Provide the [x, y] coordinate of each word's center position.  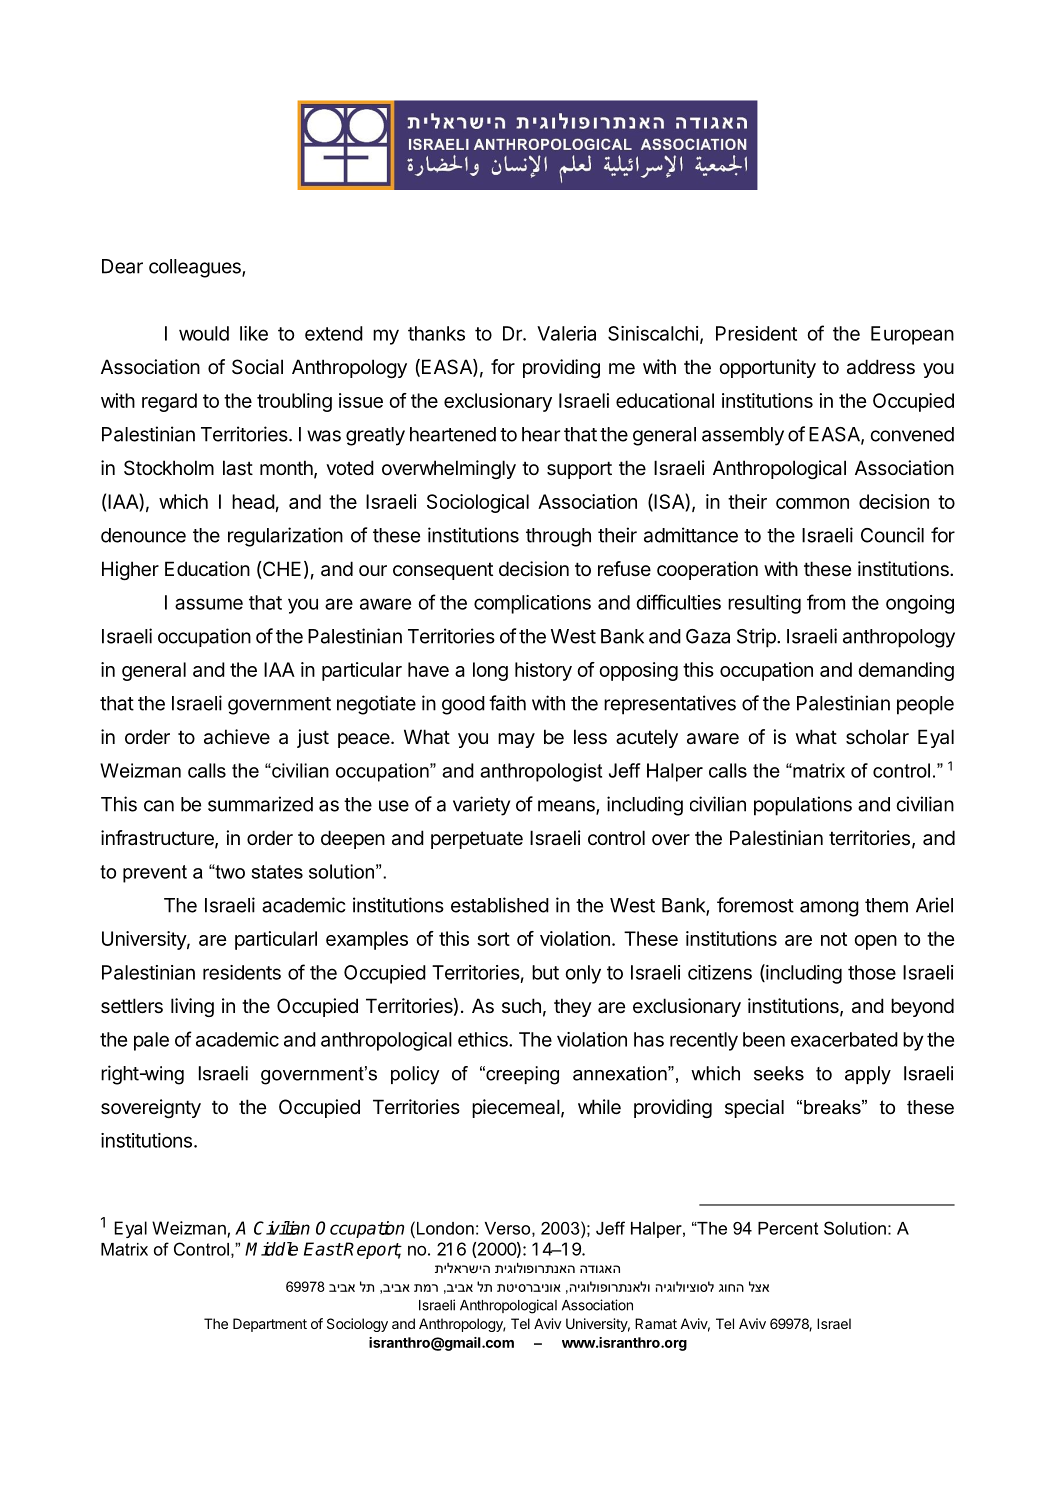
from [826, 602]
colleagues [196, 268]
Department [270, 1325]
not [834, 939]
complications [532, 604]
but [545, 972]
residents [242, 972]
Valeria [566, 333]
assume [209, 604]
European [912, 335]
